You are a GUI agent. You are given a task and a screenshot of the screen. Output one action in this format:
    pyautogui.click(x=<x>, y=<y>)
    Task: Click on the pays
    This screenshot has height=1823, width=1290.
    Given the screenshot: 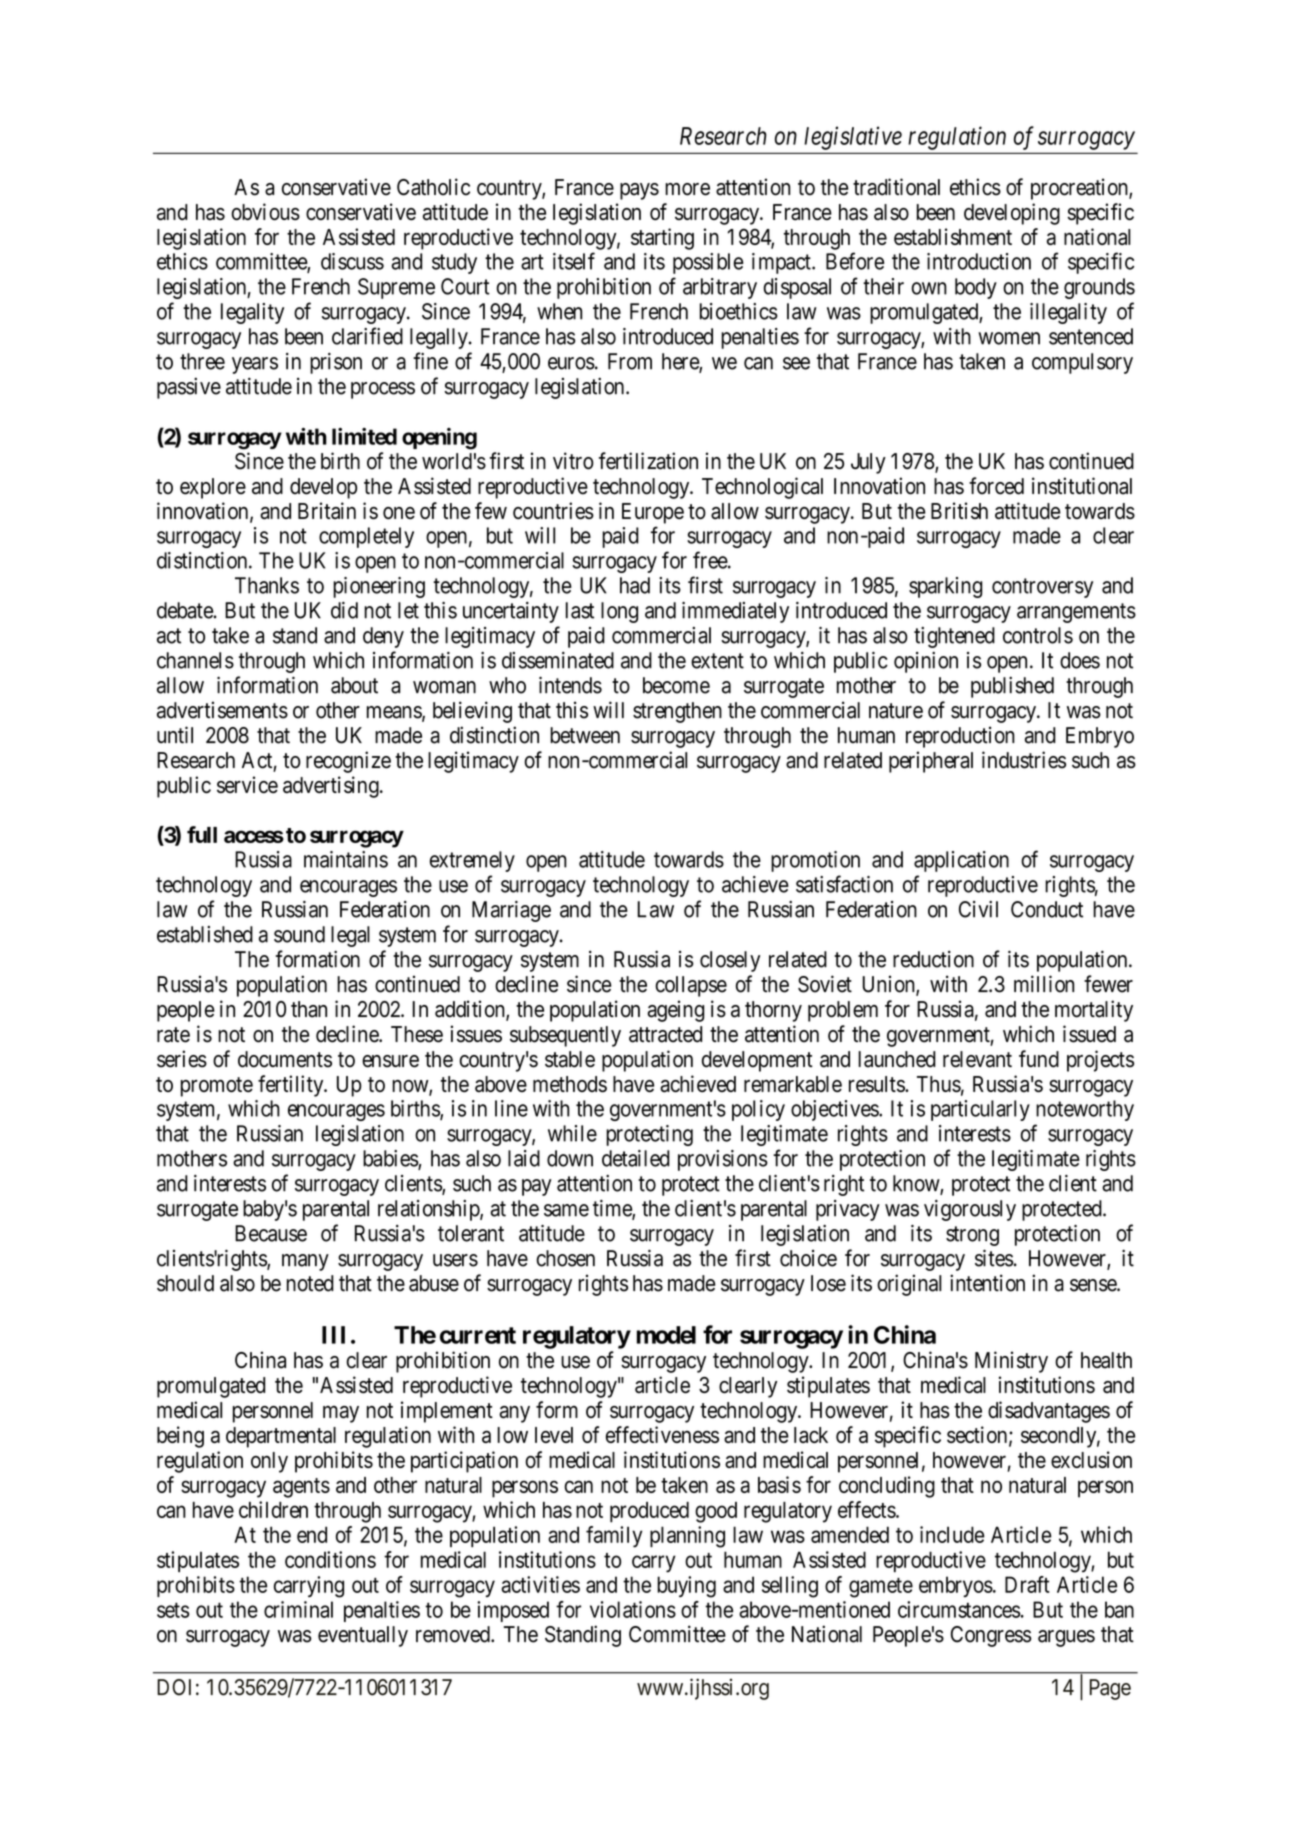 What is the action you would take?
    pyautogui.click(x=639, y=191)
